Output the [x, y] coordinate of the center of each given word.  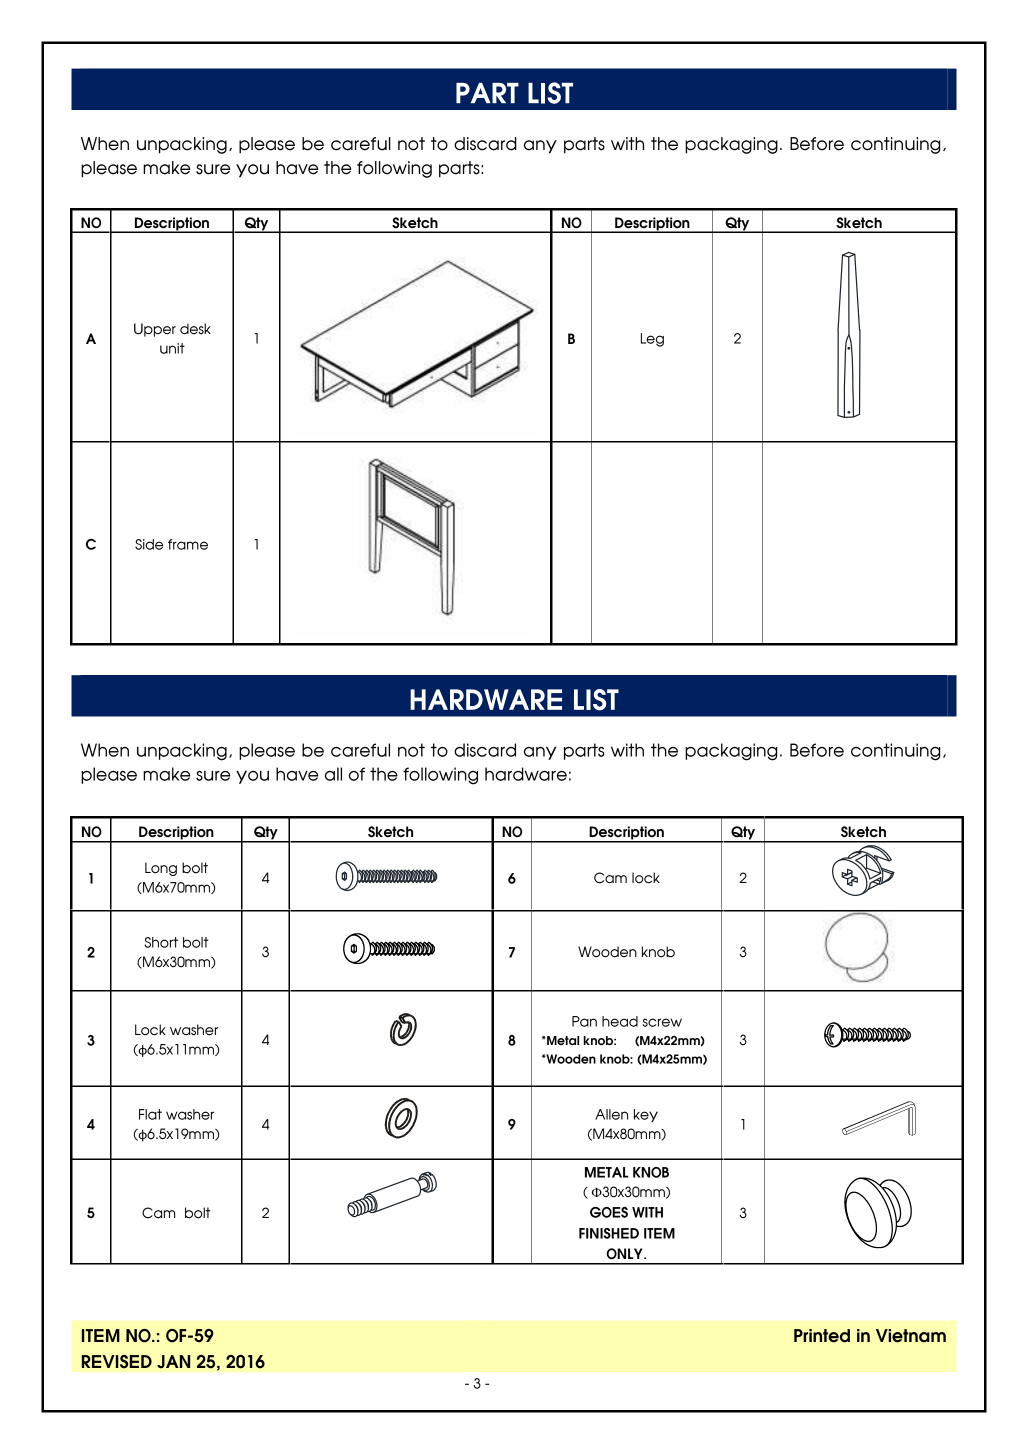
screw [662, 1022]
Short [161, 942]
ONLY [625, 1254]
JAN [173, 1362]
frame [188, 544]
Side [149, 544]
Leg [652, 340]
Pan [584, 1021]
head [620, 1021]
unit [172, 348]
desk [195, 329]
